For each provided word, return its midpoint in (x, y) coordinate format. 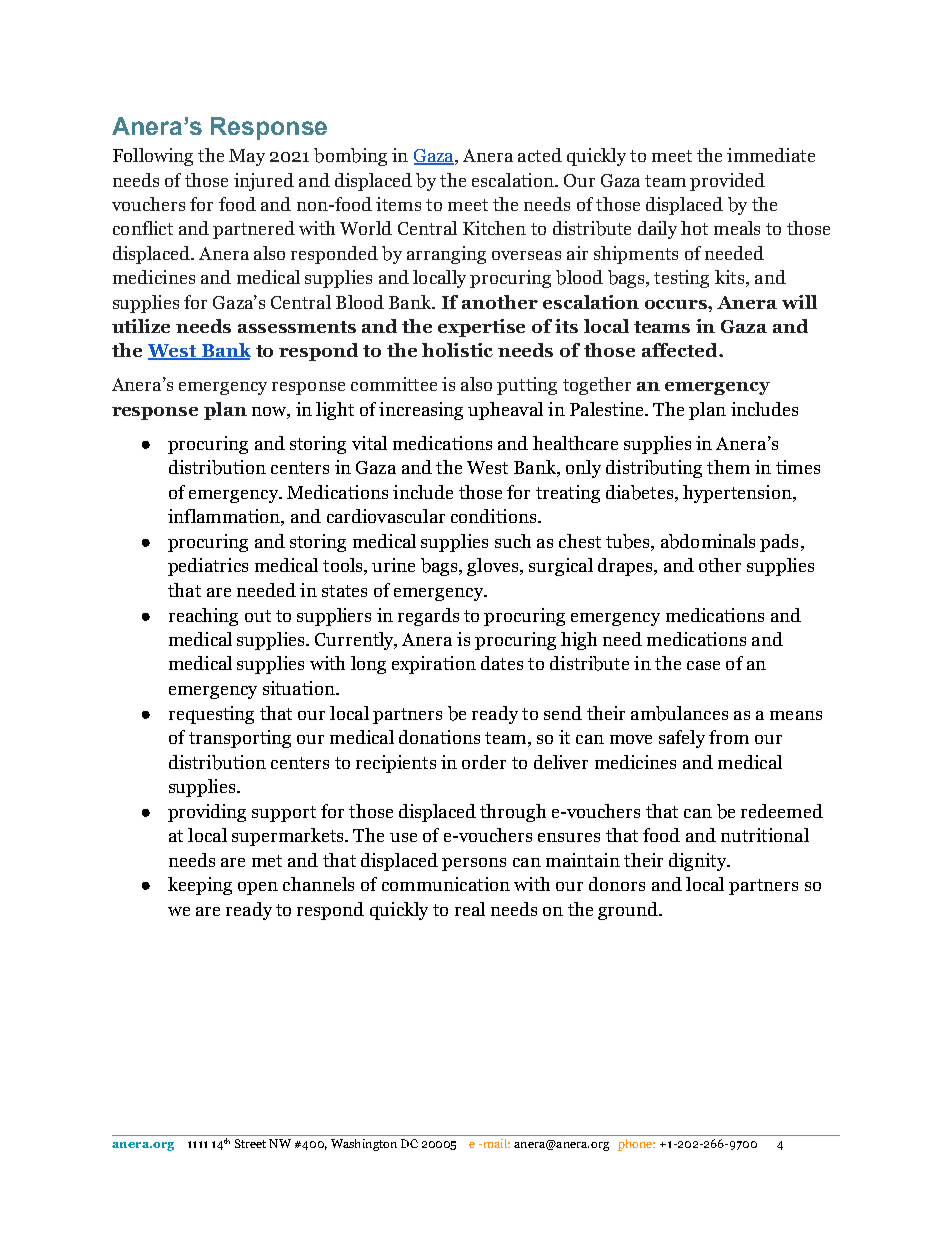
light (335, 411)
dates (502, 663)
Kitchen (494, 228)
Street (250, 1143)
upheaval (505, 411)
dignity (699, 862)
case (703, 665)
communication (446, 884)
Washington (364, 1145)
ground (629, 911)
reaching (203, 617)
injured (264, 182)
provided (727, 182)
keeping (200, 886)
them (728, 467)
